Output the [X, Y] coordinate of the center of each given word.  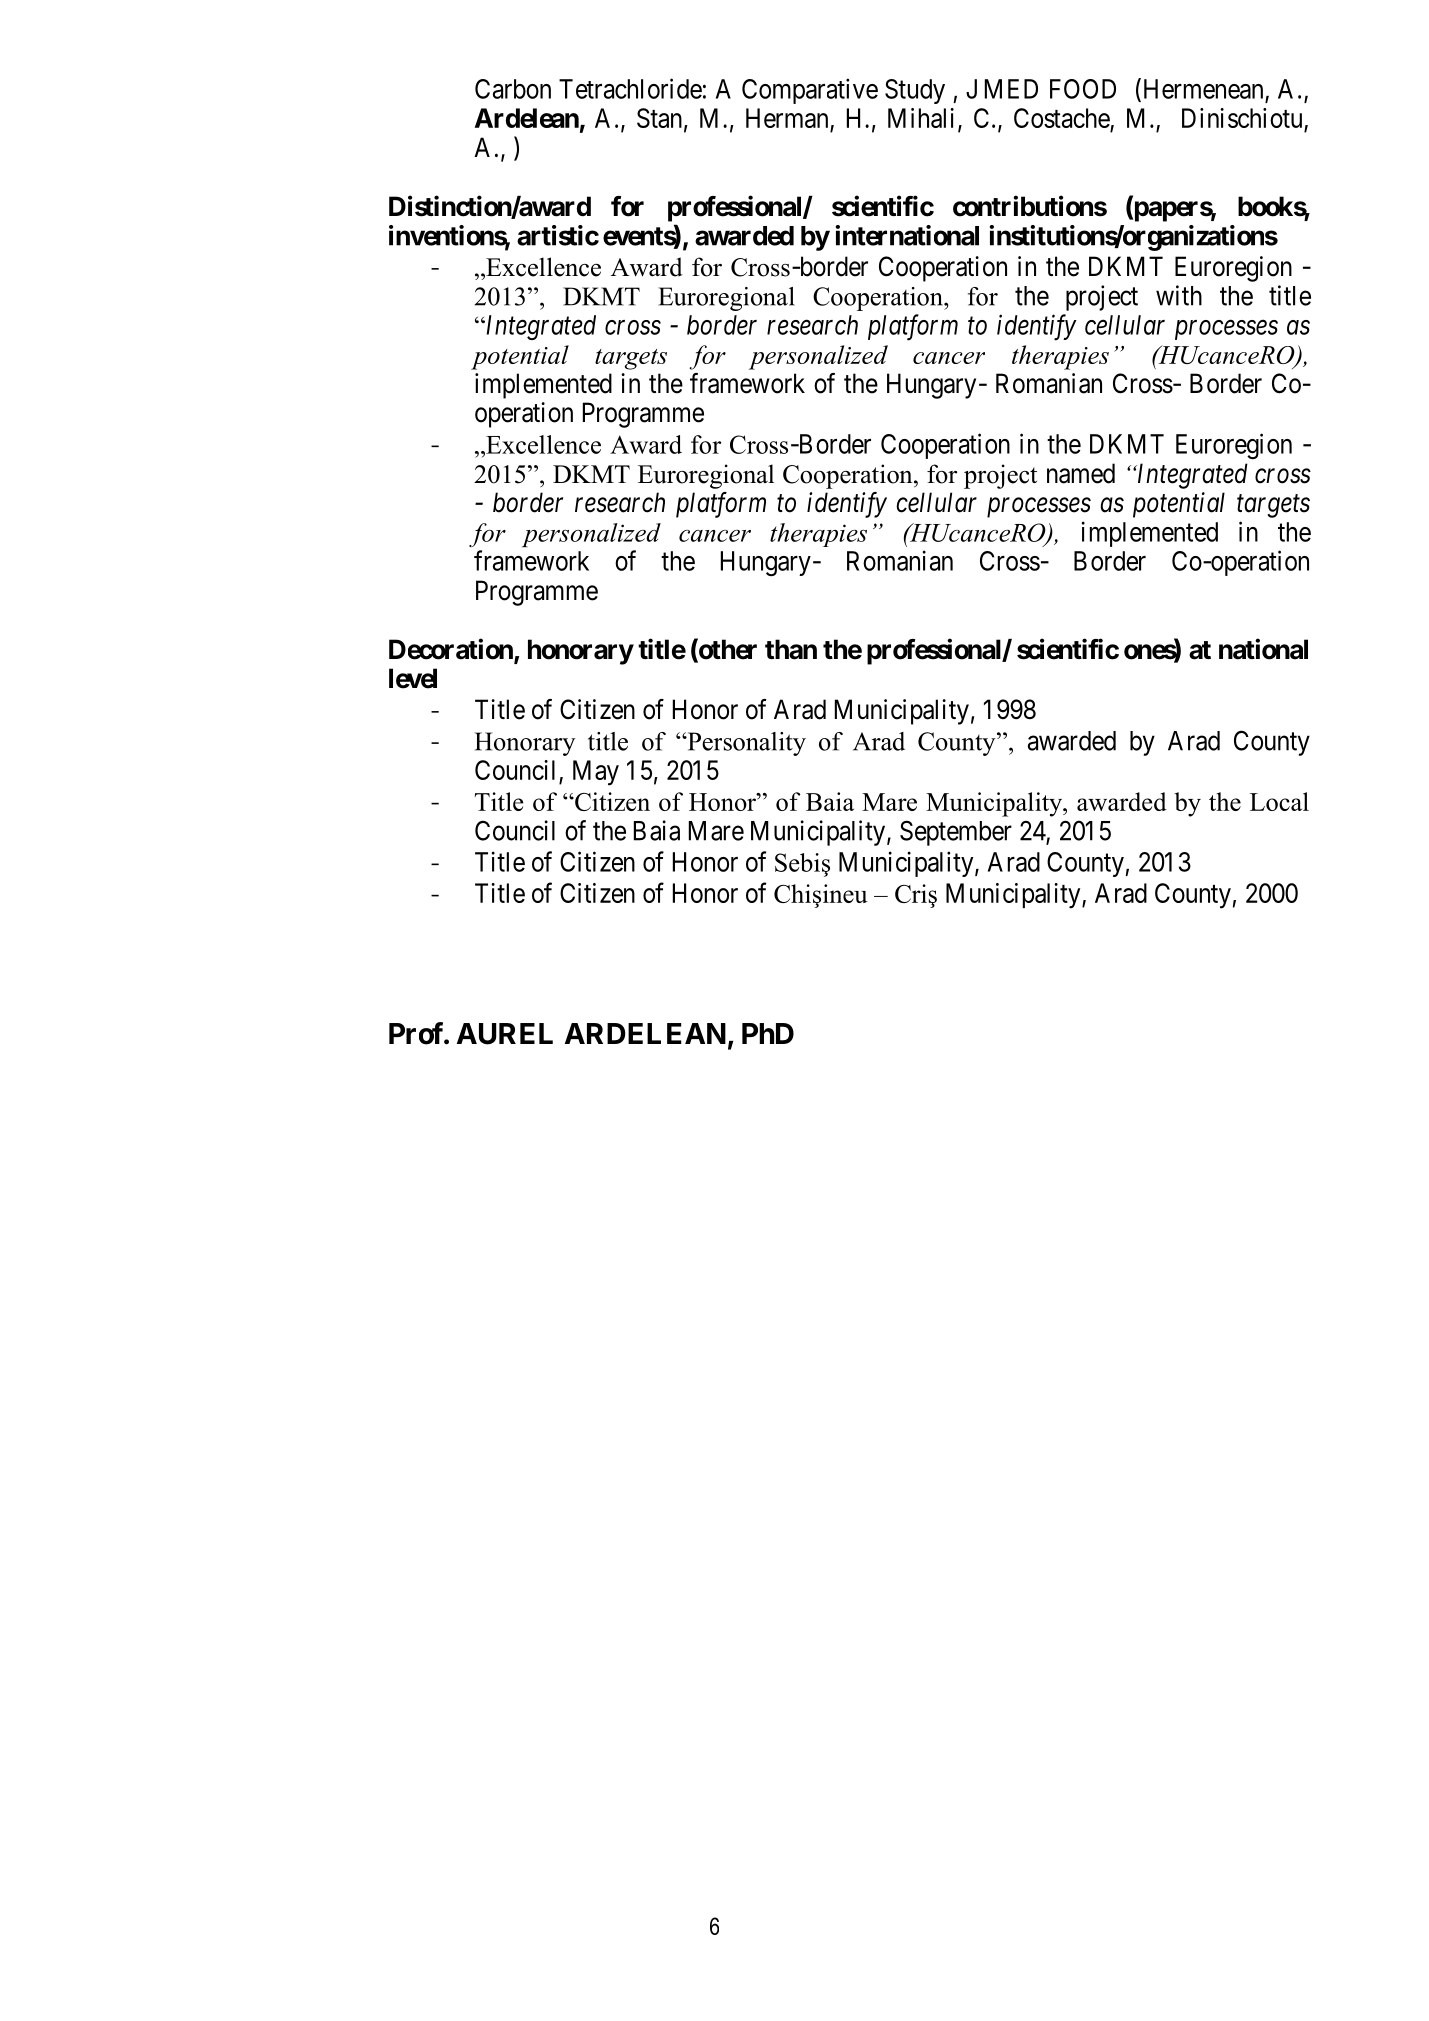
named [1081, 473]
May [596, 773]
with [1179, 295]
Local [1279, 801]
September [956, 833]
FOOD [1083, 89]
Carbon [513, 89]
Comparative [810, 91]
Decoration [452, 650]
